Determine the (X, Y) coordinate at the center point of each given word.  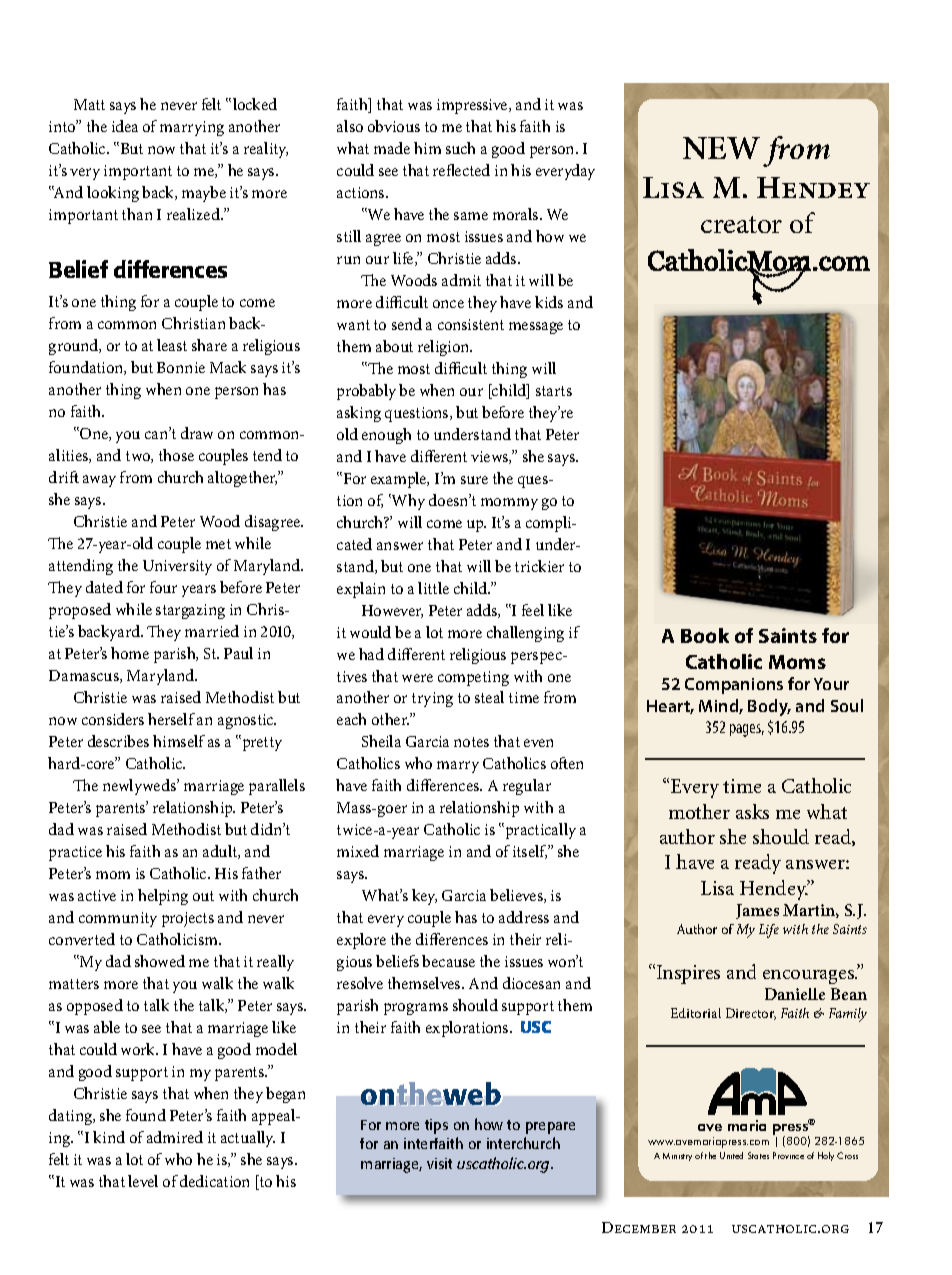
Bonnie (181, 367)
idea (125, 126)
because (448, 961)
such (460, 148)
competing (473, 678)
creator (741, 224)
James (757, 911)
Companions (734, 686)
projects (188, 919)
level (143, 1181)
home (130, 653)
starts (554, 391)
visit (439, 1163)
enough (386, 436)
